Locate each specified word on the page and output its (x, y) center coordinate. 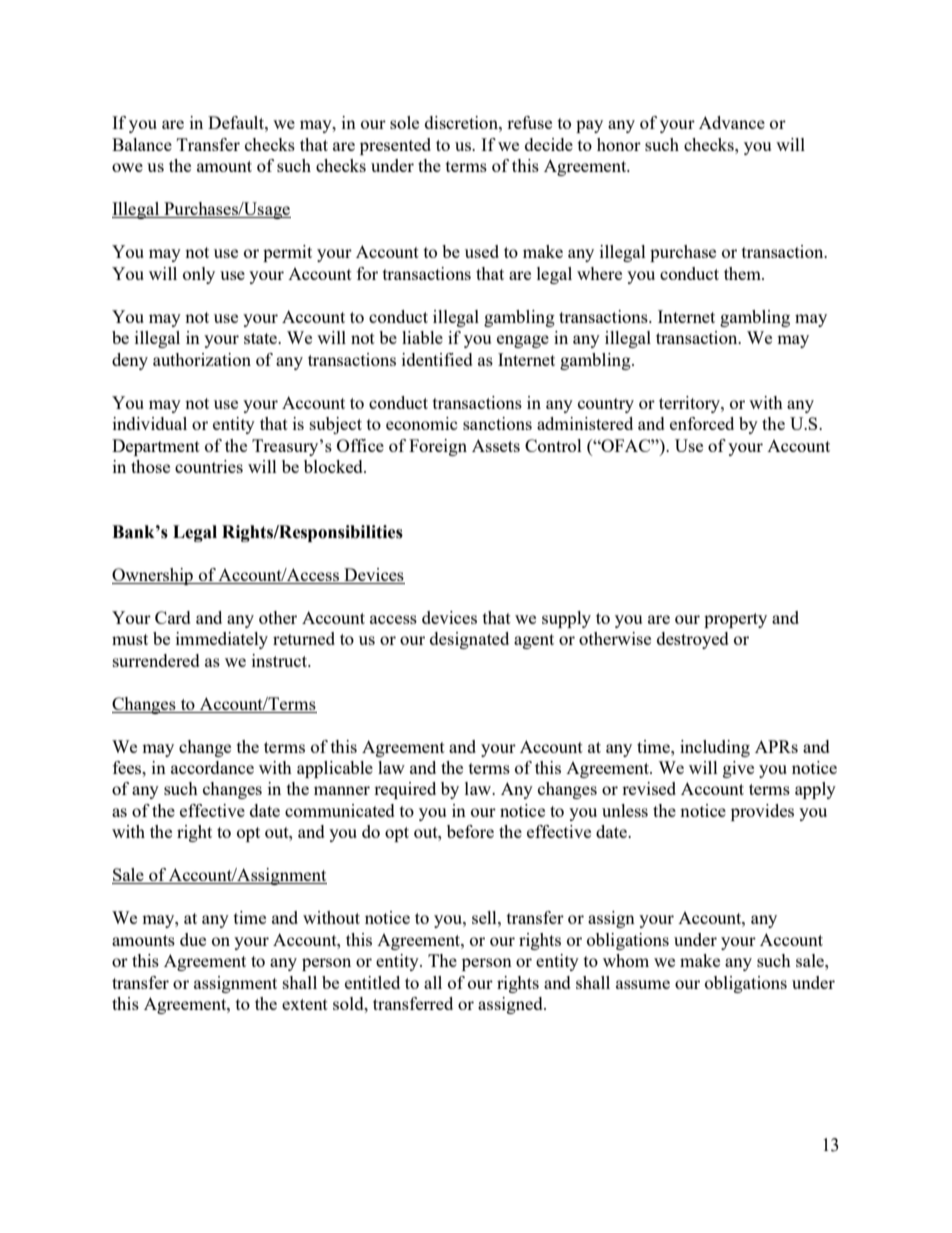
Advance (732, 122)
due (193, 939)
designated (469, 640)
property (735, 620)
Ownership (153, 576)
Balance (142, 144)
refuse (529, 122)
